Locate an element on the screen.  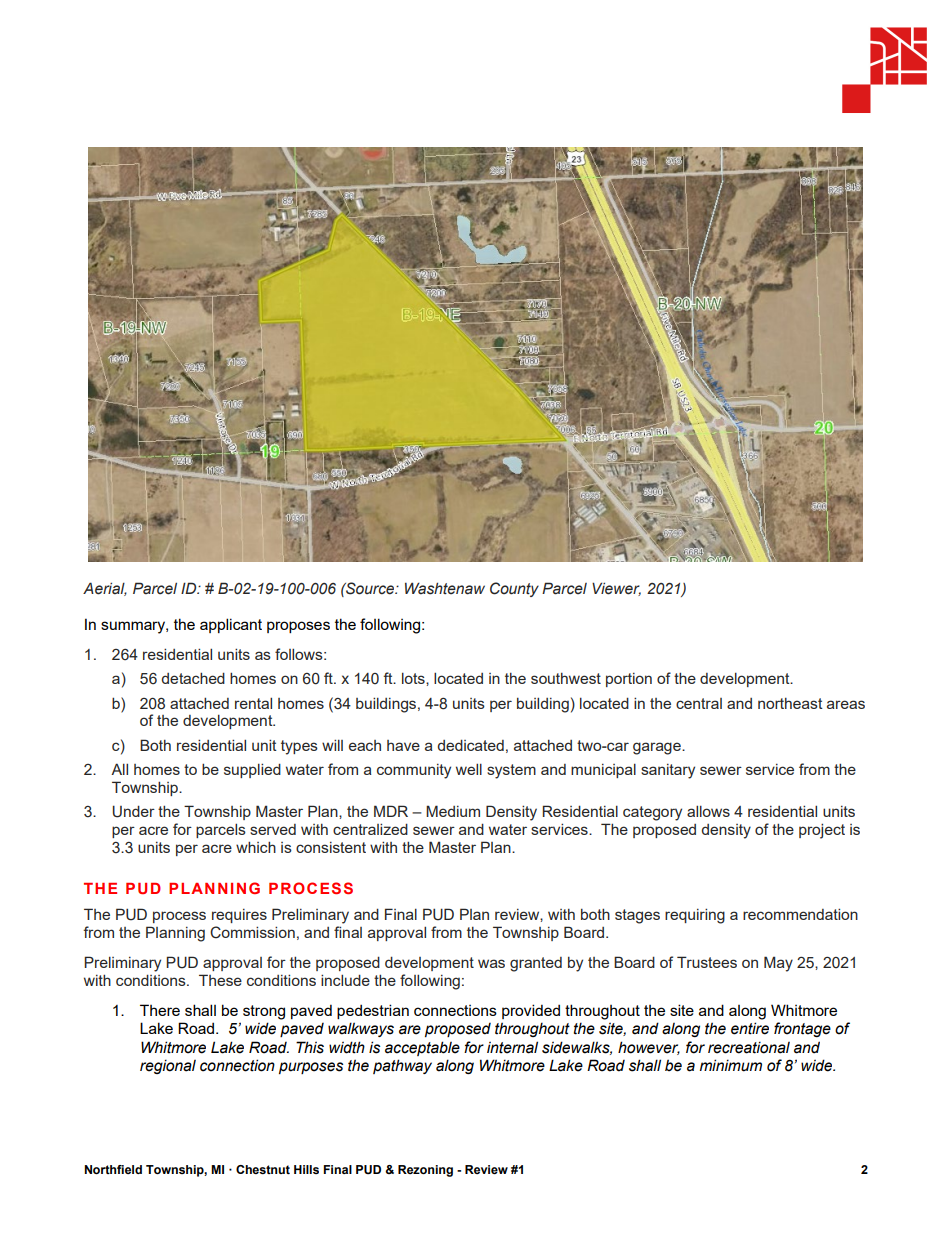
Rezoning is located at coordinates (425, 1171).
